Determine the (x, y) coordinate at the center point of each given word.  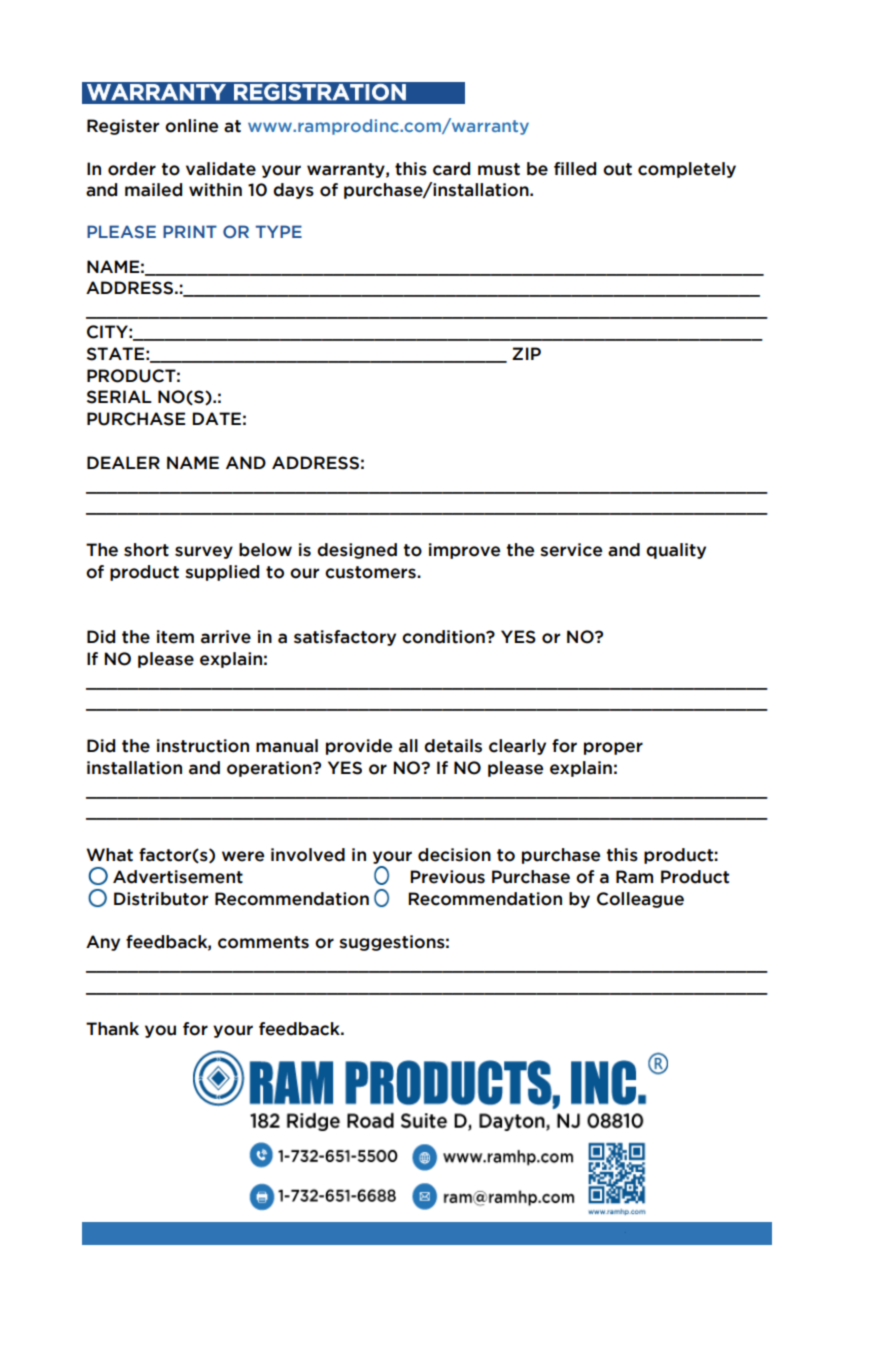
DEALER (123, 462)
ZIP (526, 353)
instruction (203, 746)
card (451, 169)
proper (613, 748)
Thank (112, 1029)
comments (263, 942)
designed (357, 551)
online (191, 126)
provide (359, 747)
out (617, 169)
